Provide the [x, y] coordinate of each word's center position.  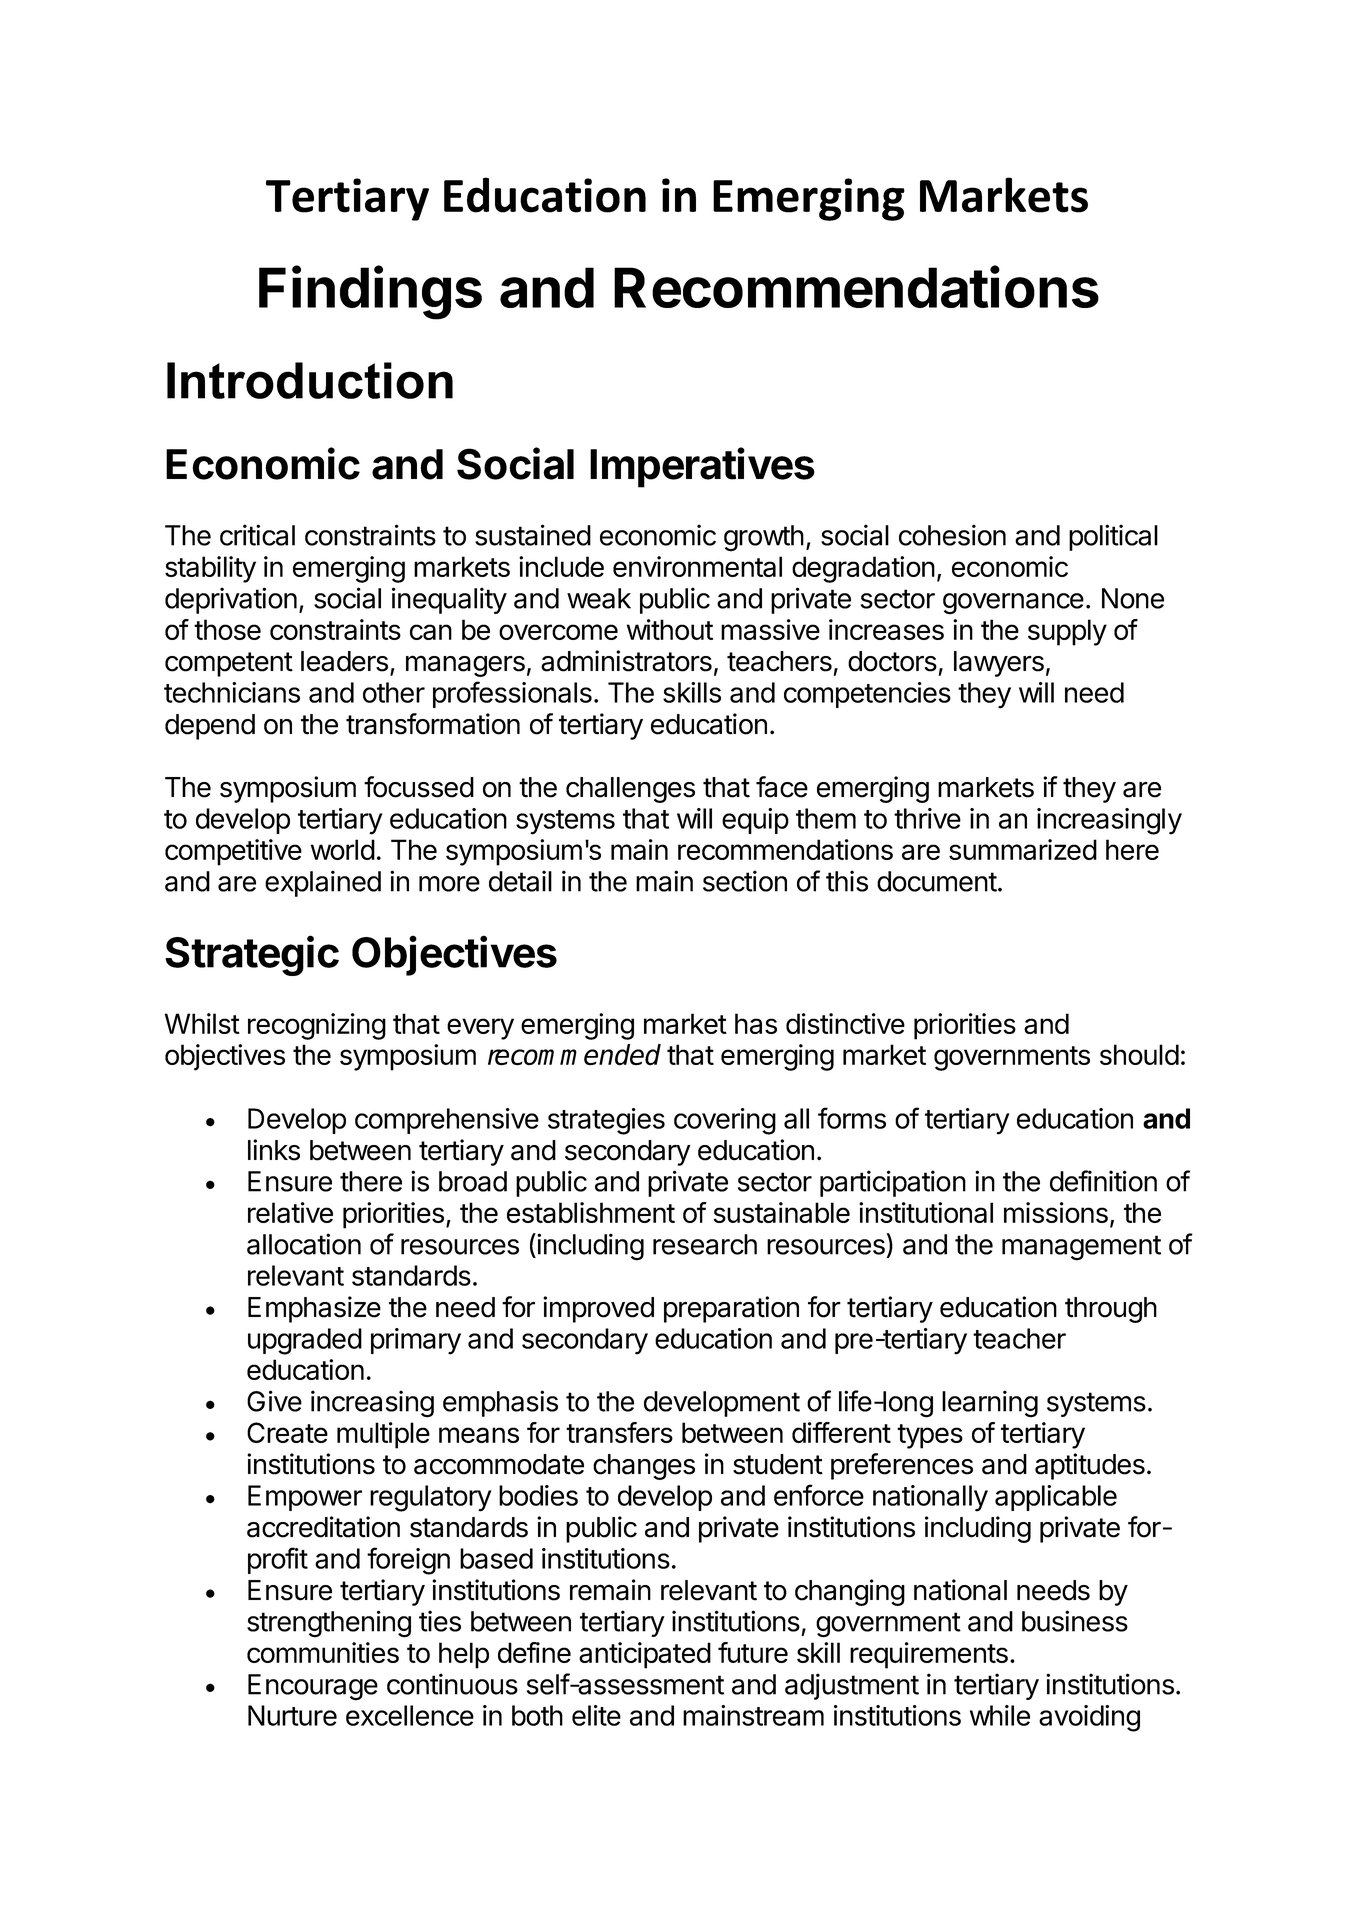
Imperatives [702, 467]
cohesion [952, 535]
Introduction [310, 380]
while [1000, 1715]
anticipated [645, 1655]
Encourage [313, 1687]
